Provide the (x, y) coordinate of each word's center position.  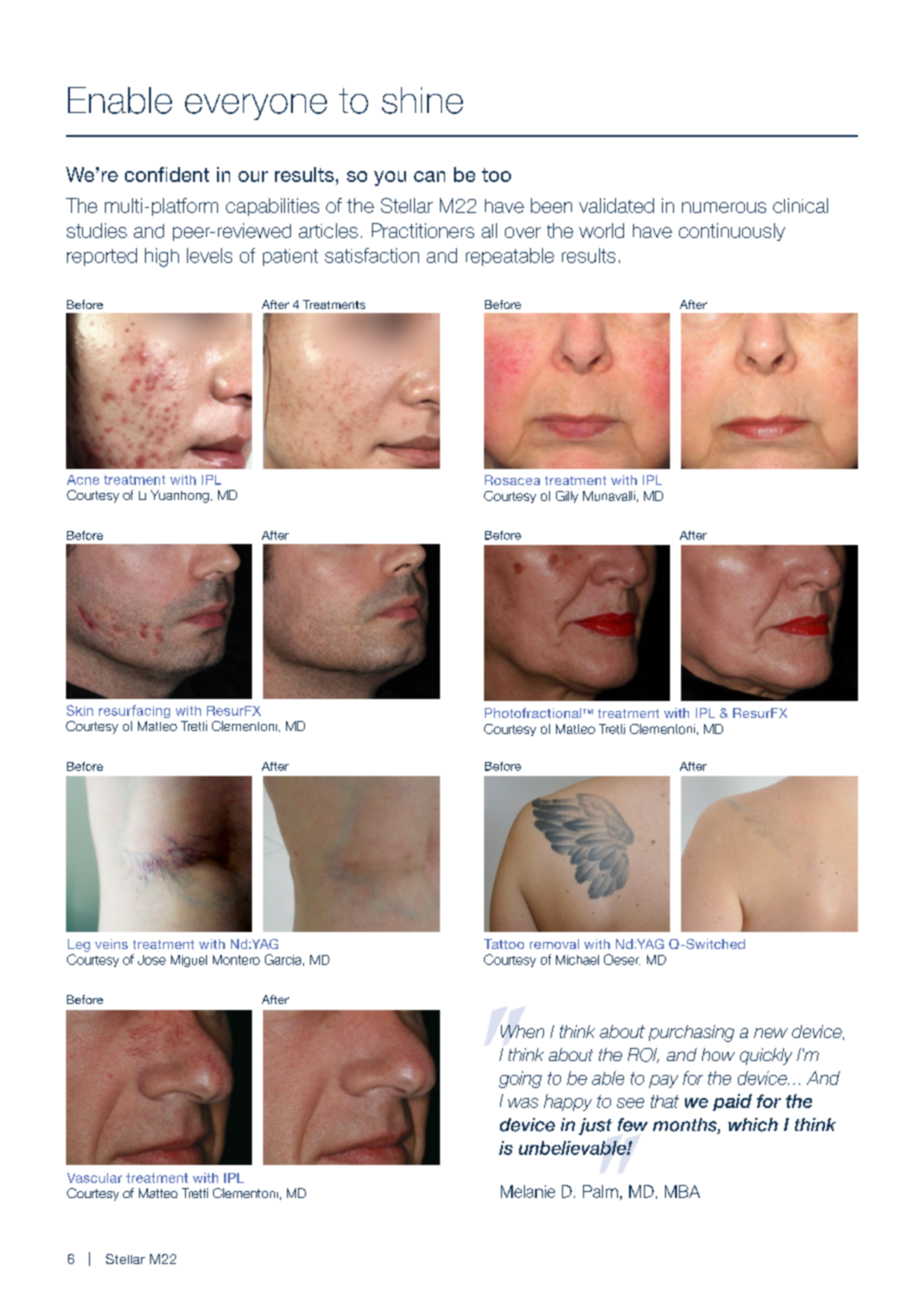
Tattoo (504, 944)
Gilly (567, 497)
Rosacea (512, 480)
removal (554, 944)
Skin (80, 710)
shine (422, 100)
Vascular (94, 1178)
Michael (577, 960)
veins (111, 944)
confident (167, 174)
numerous (724, 207)
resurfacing (134, 711)
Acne (83, 480)
